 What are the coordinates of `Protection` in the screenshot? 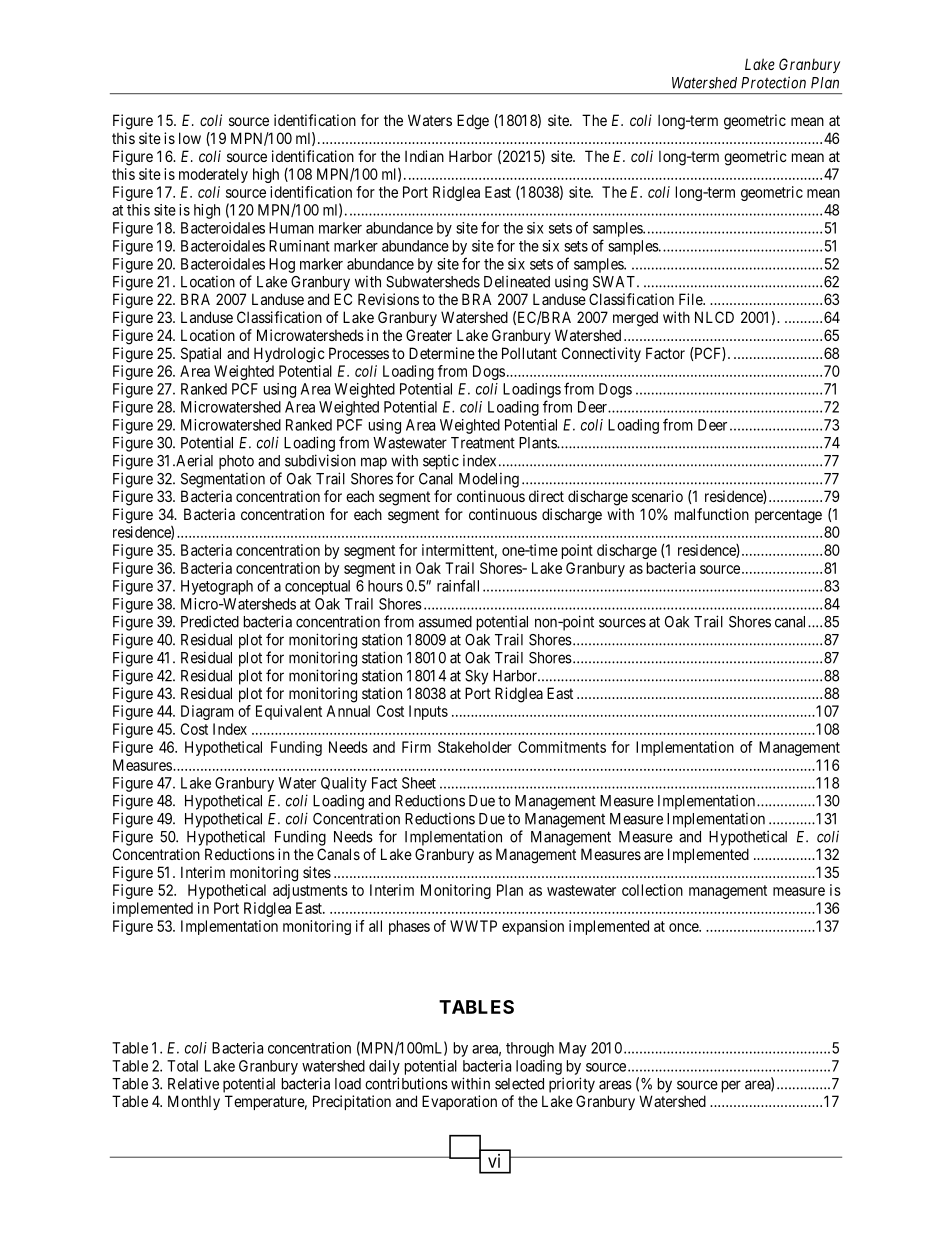 It's located at (773, 82).
